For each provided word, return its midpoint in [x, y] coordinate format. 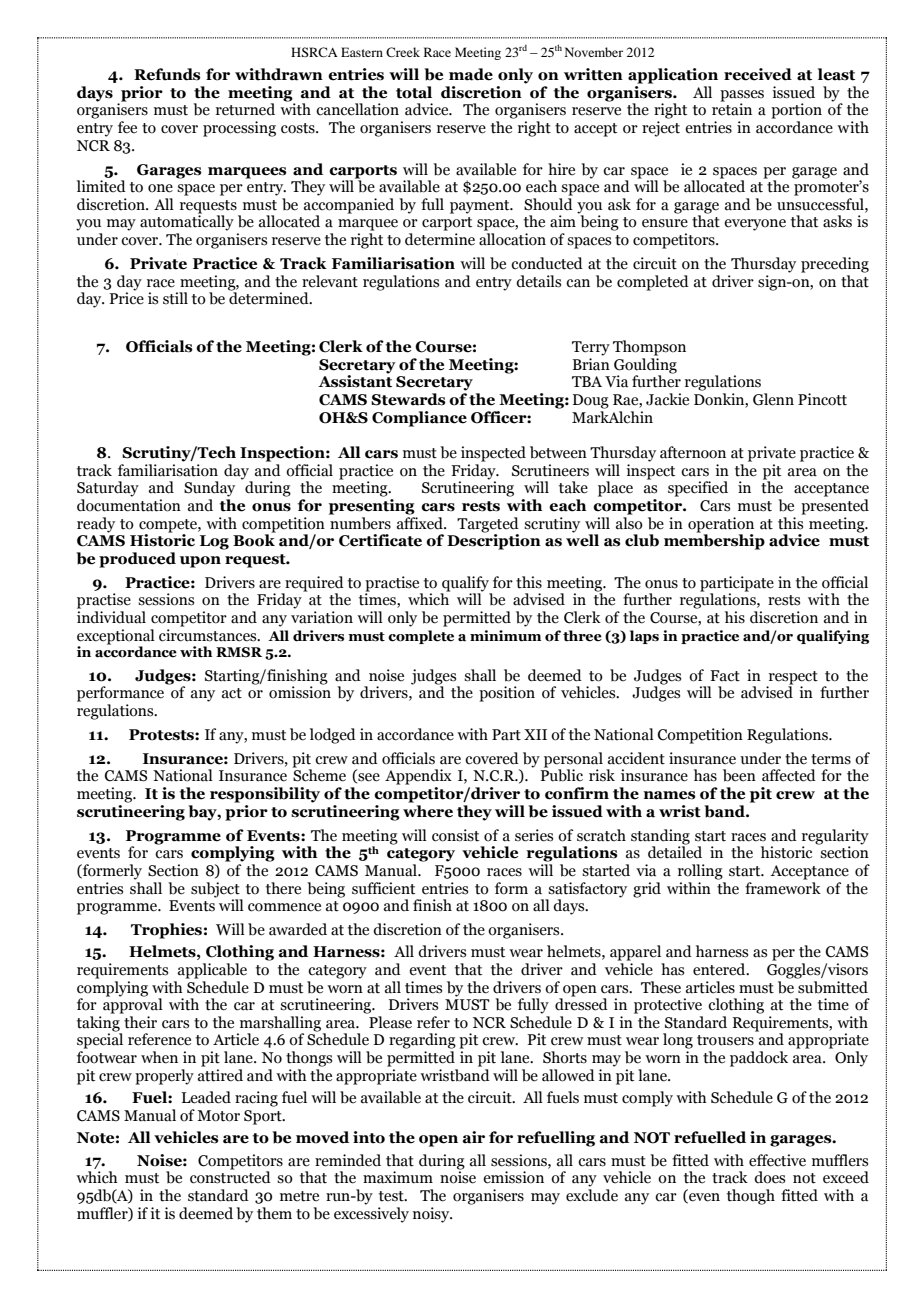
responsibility [265, 795]
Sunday [209, 489]
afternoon [693, 452]
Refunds [167, 74]
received [758, 74]
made [471, 74]
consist [455, 835]
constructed [230, 1176]
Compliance [419, 419]
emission [513, 1177]
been [739, 775]
